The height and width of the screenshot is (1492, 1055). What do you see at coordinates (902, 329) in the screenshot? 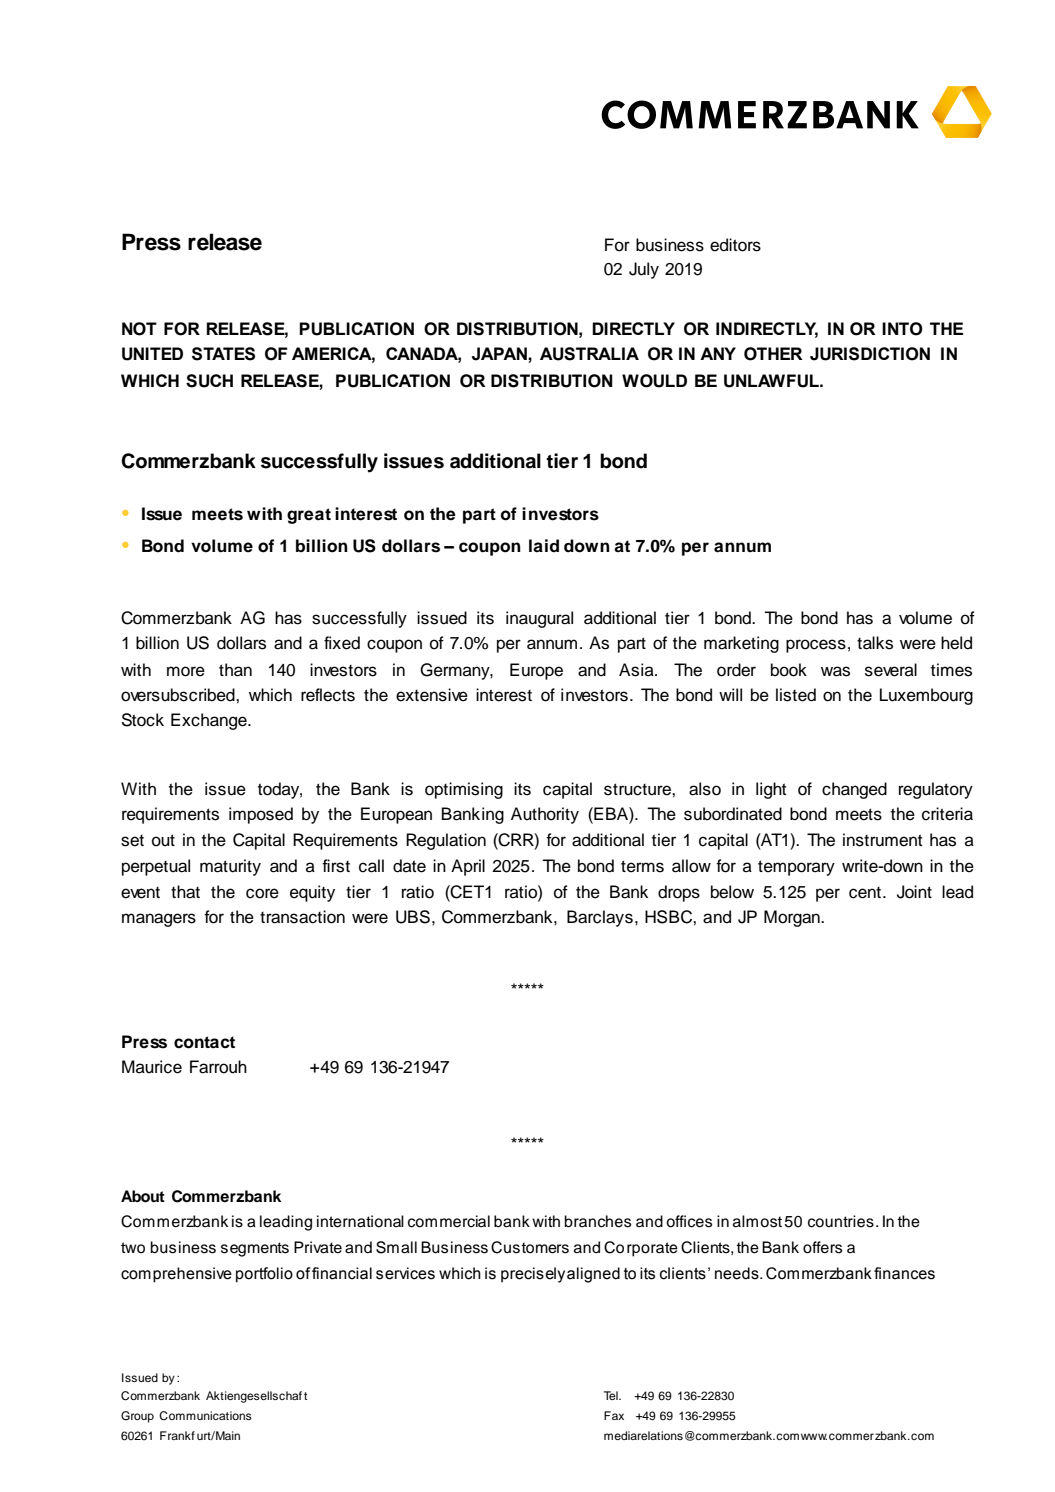
I see `INTO` at bounding box center [902, 329].
